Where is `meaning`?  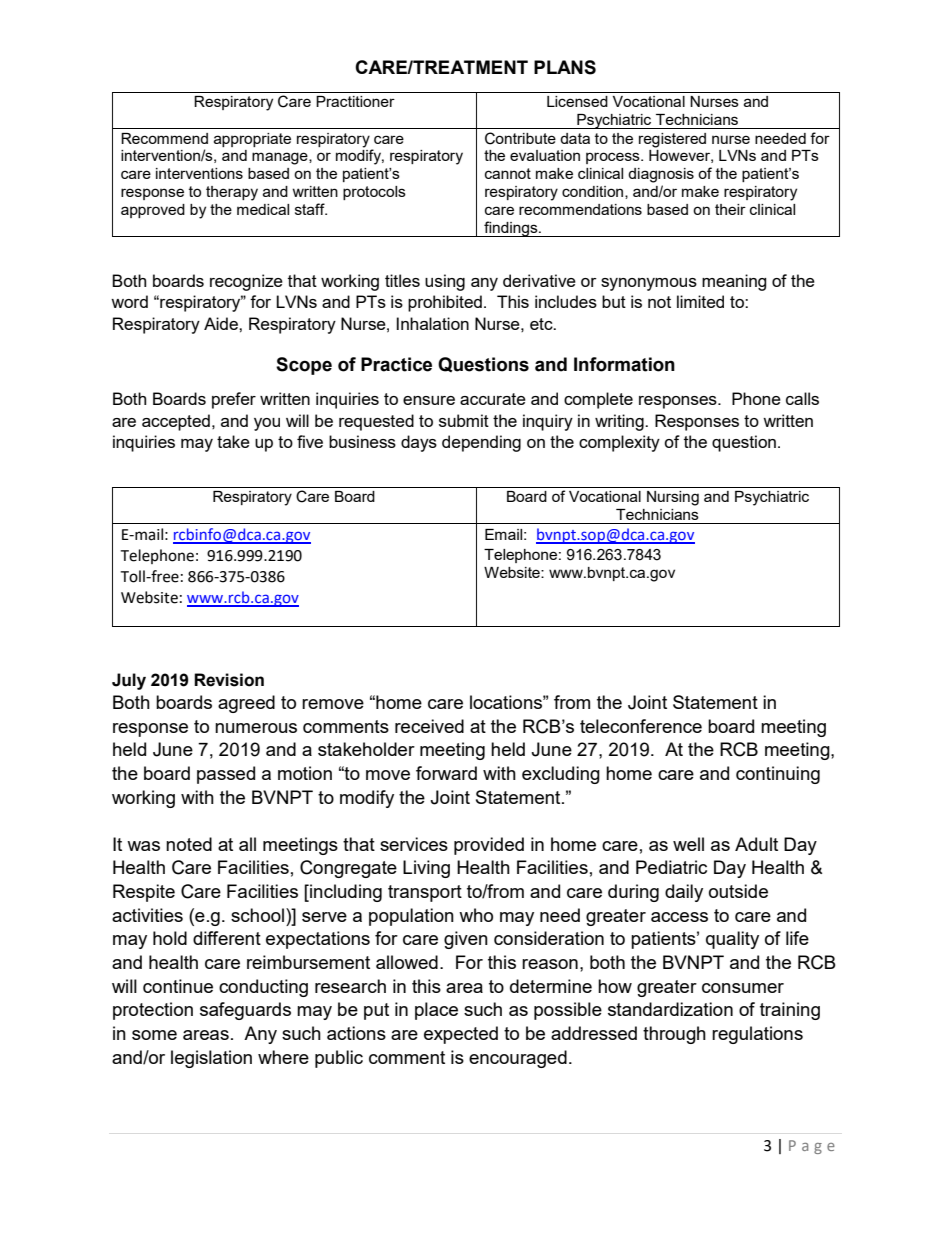 meaning is located at coordinates (734, 282).
